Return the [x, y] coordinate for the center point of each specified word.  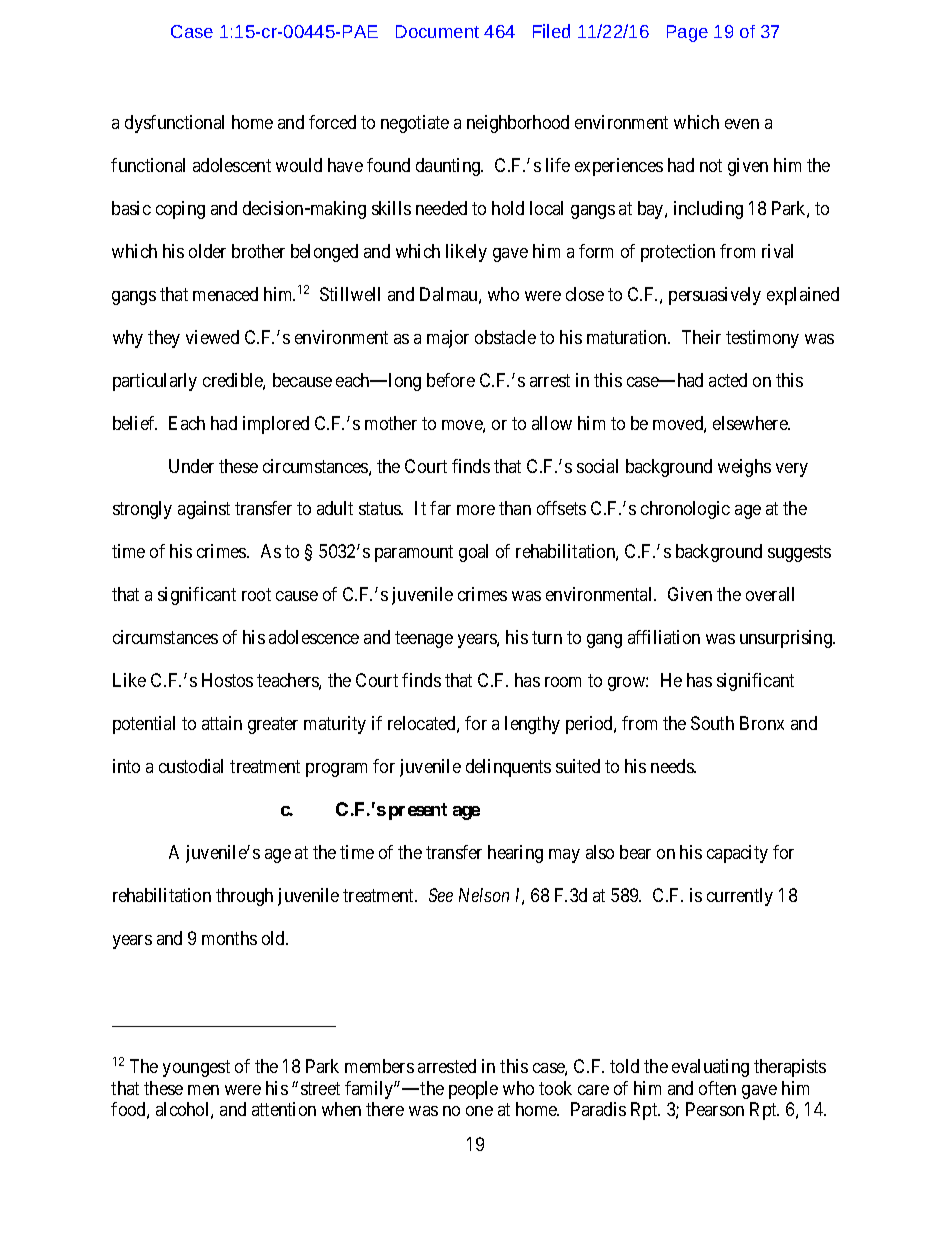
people [473, 1090]
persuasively [715, 296]
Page [687, 33]
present [418, 811]
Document [437, 31]
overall [770, 594]
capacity [737, 854]
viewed [212, 337]
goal [473, 553]
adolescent [232, 165]
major [448, 339]
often [717, 1088]
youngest [196, 1068]
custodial [191, 766]
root [256, 595]
